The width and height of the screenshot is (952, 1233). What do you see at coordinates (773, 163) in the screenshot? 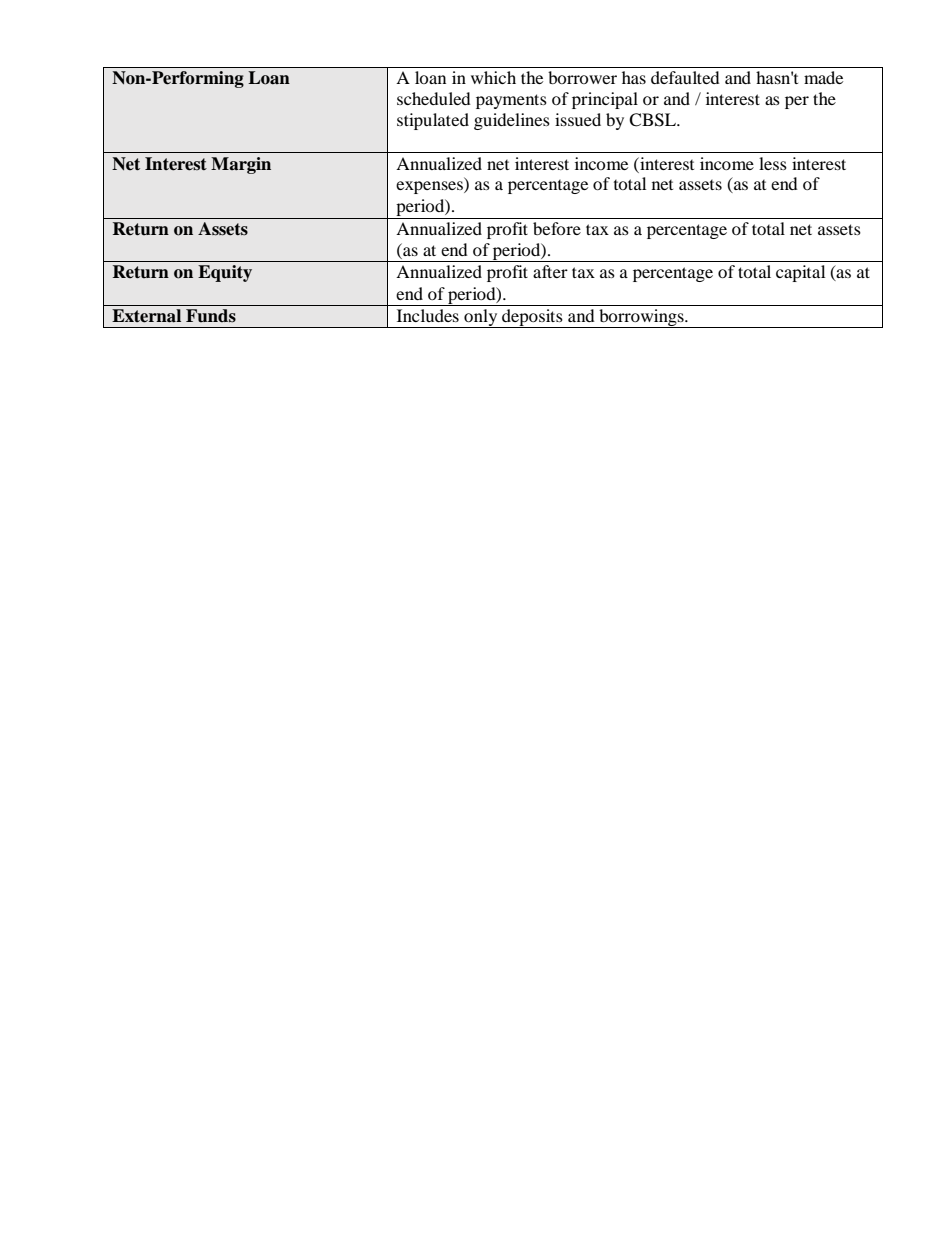
I see `less` at bounding box center [773, 163].
